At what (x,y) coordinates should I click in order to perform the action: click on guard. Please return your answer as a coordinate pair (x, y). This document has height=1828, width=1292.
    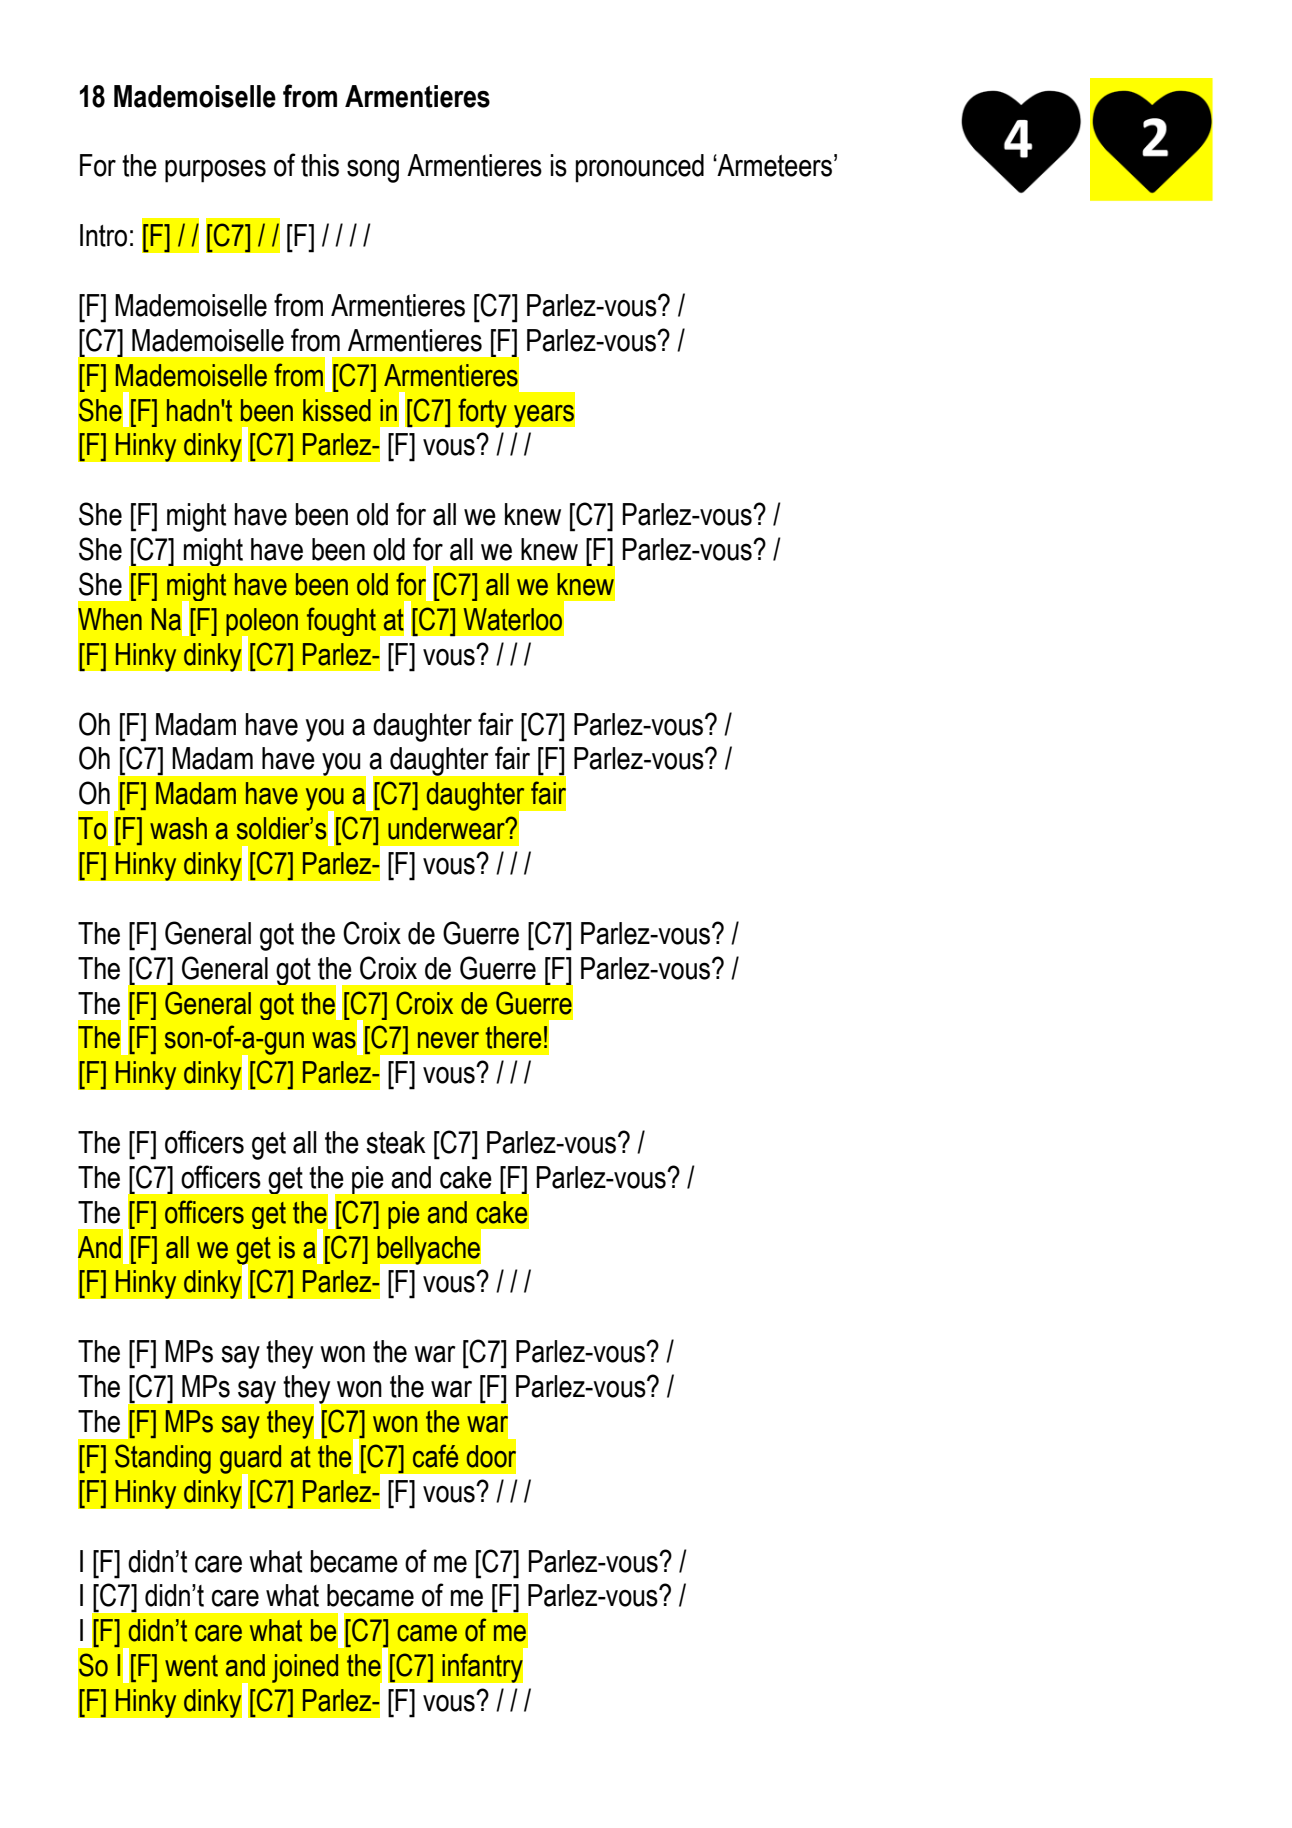
    Looking at the image, I should click on (250, 1460).
